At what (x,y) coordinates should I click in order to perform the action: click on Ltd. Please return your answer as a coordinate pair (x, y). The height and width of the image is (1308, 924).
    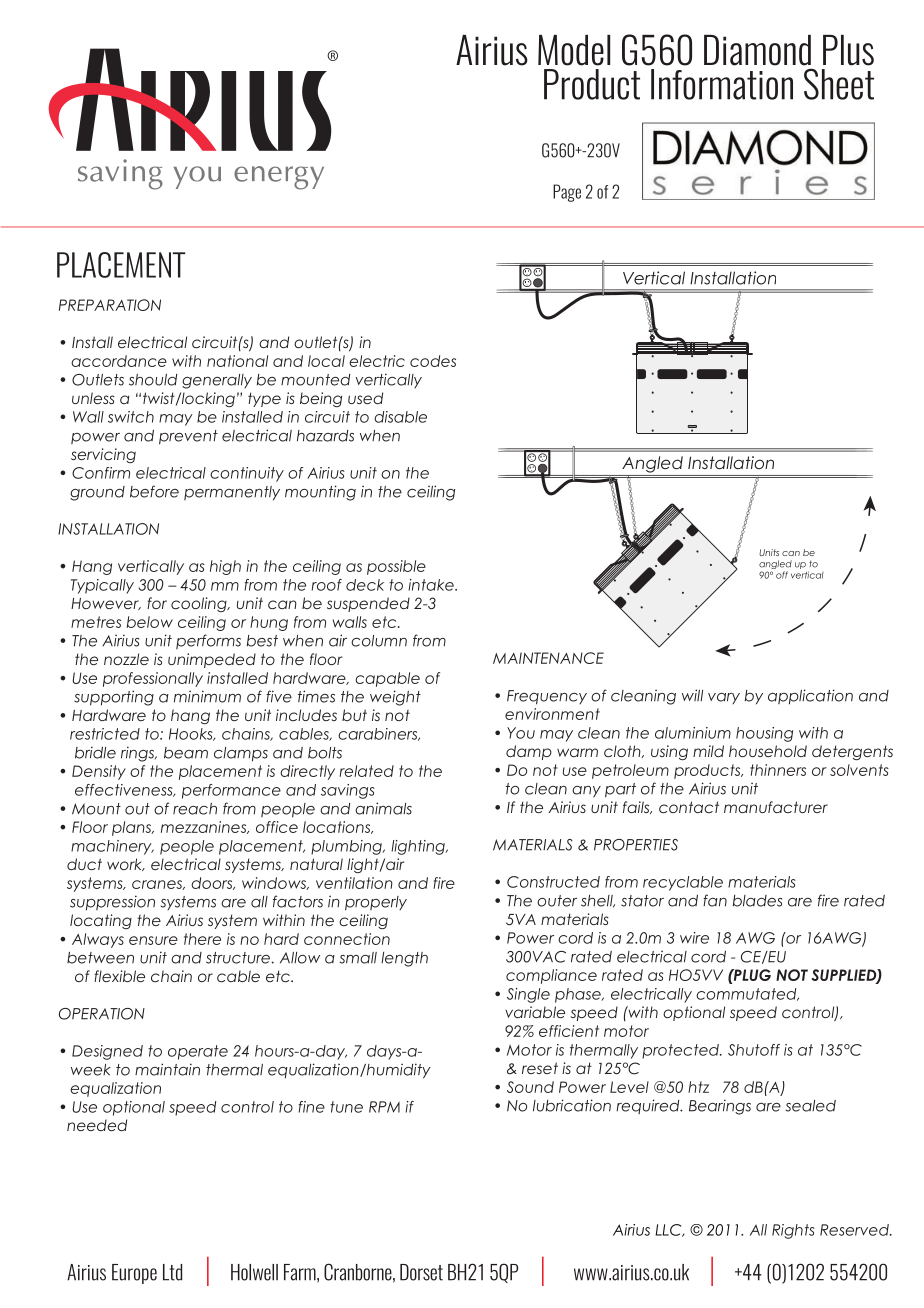
    Looking at the image, I should click on (172, 1272).
